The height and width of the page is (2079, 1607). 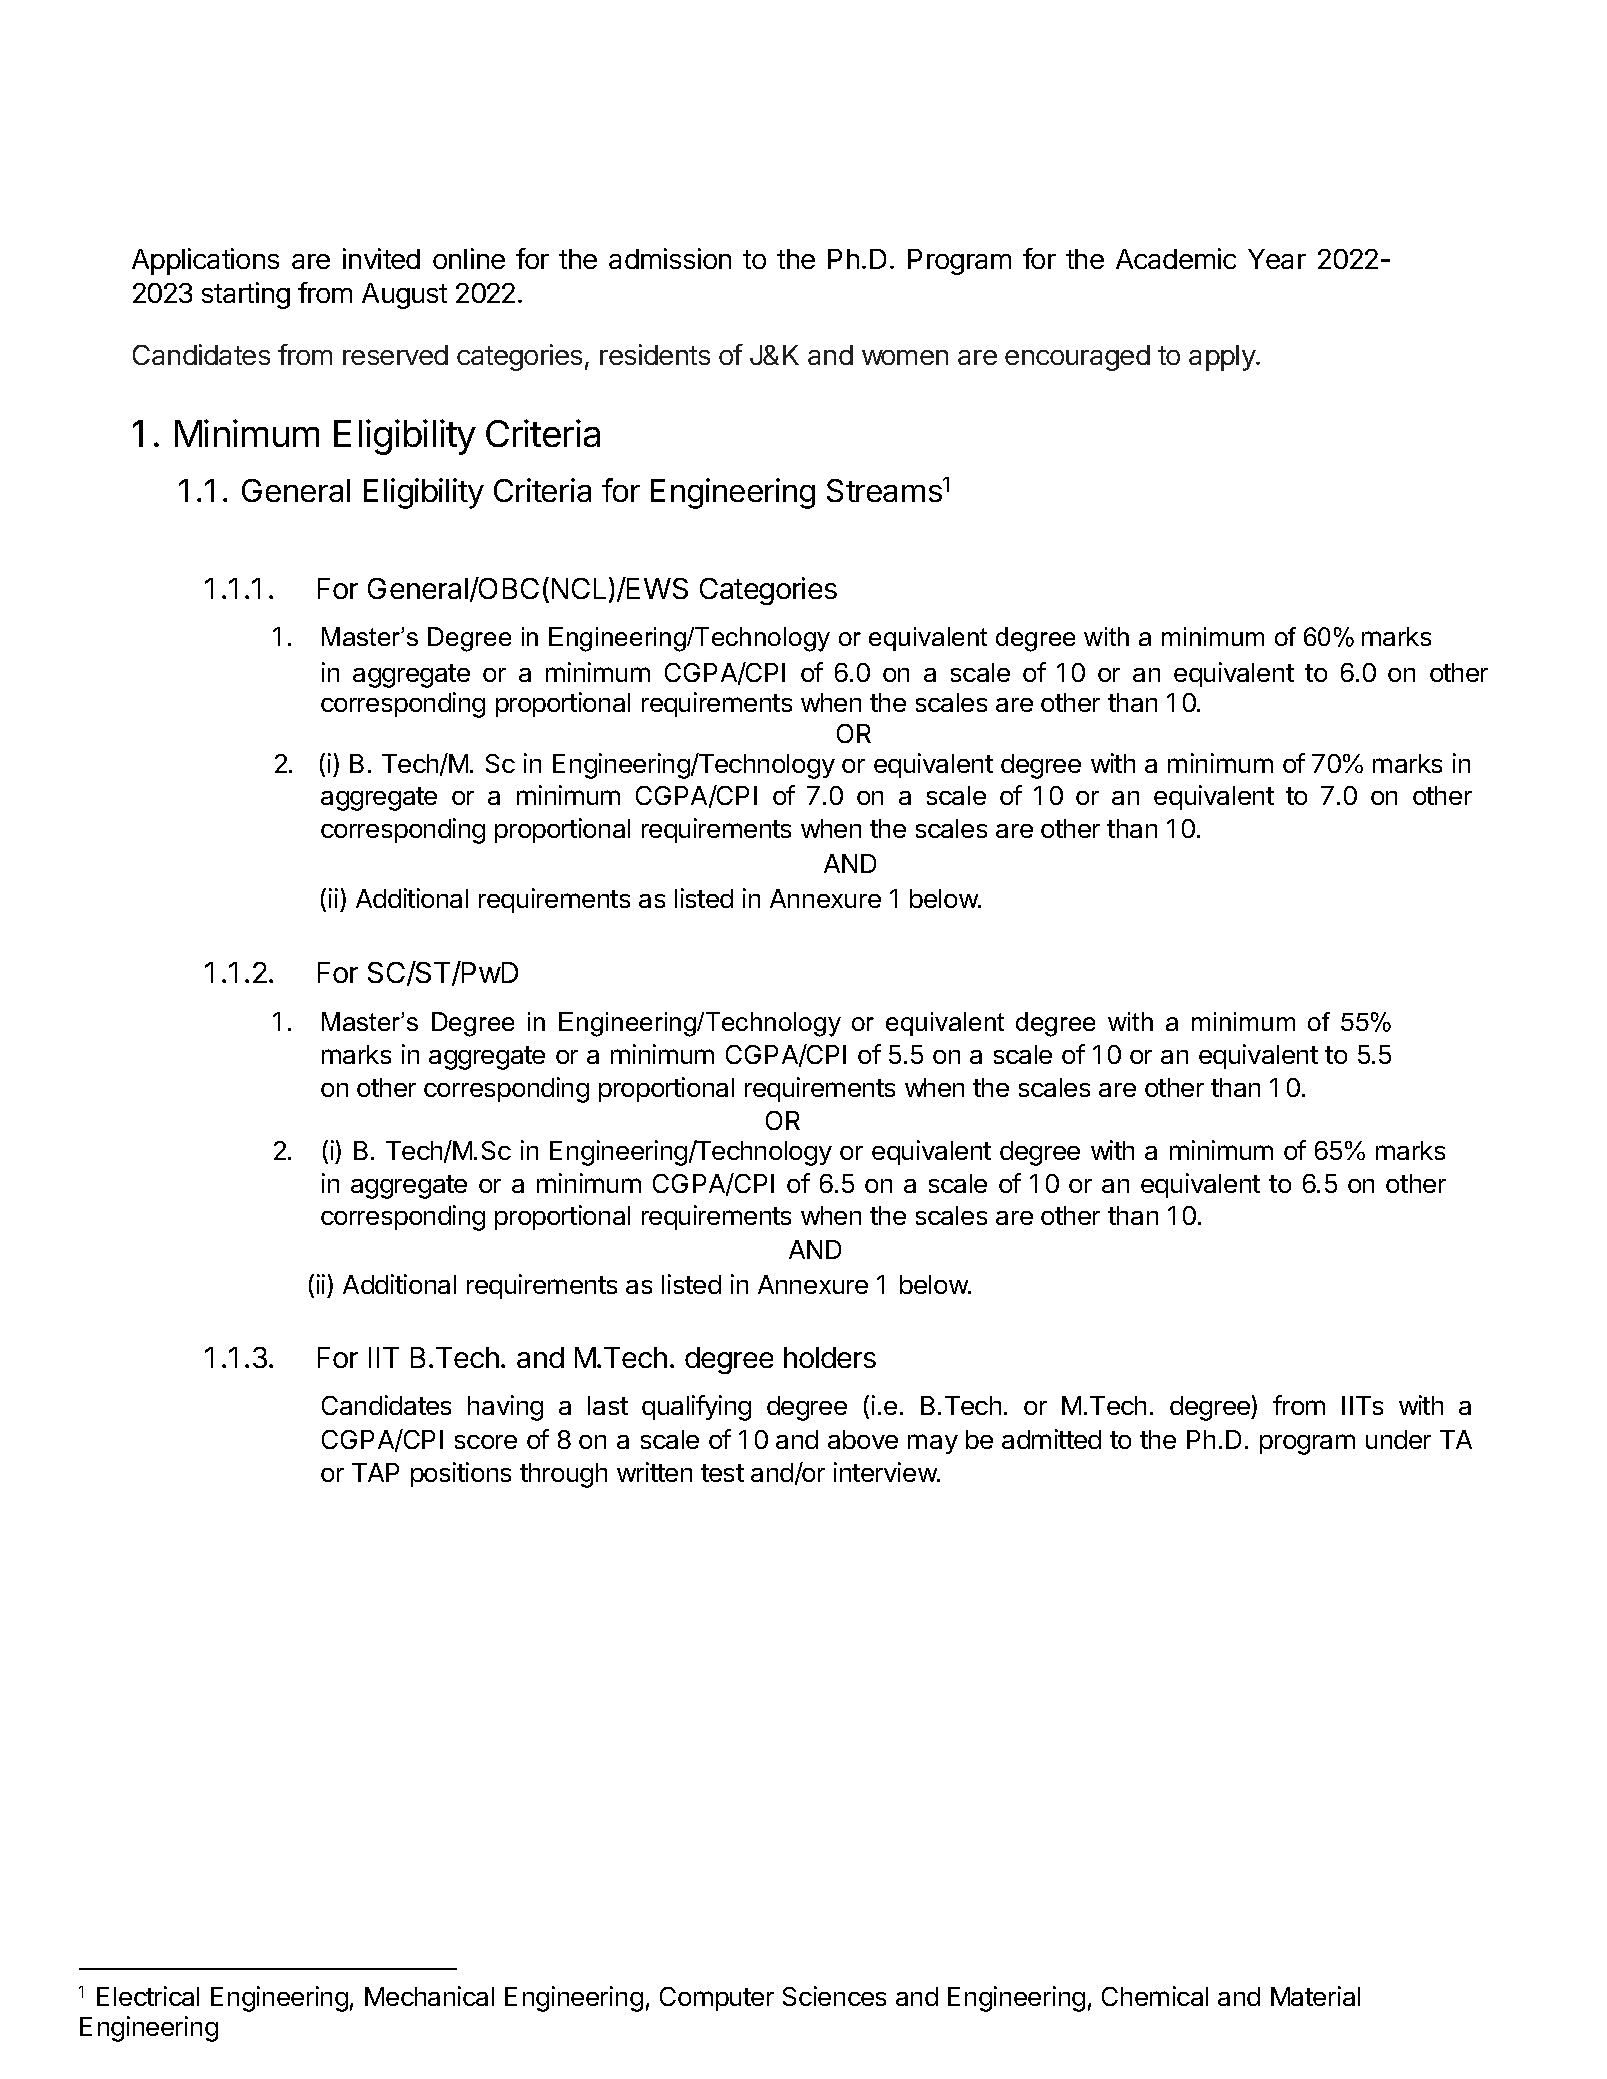 I want to click on having, so click(x=505, y=1408).
